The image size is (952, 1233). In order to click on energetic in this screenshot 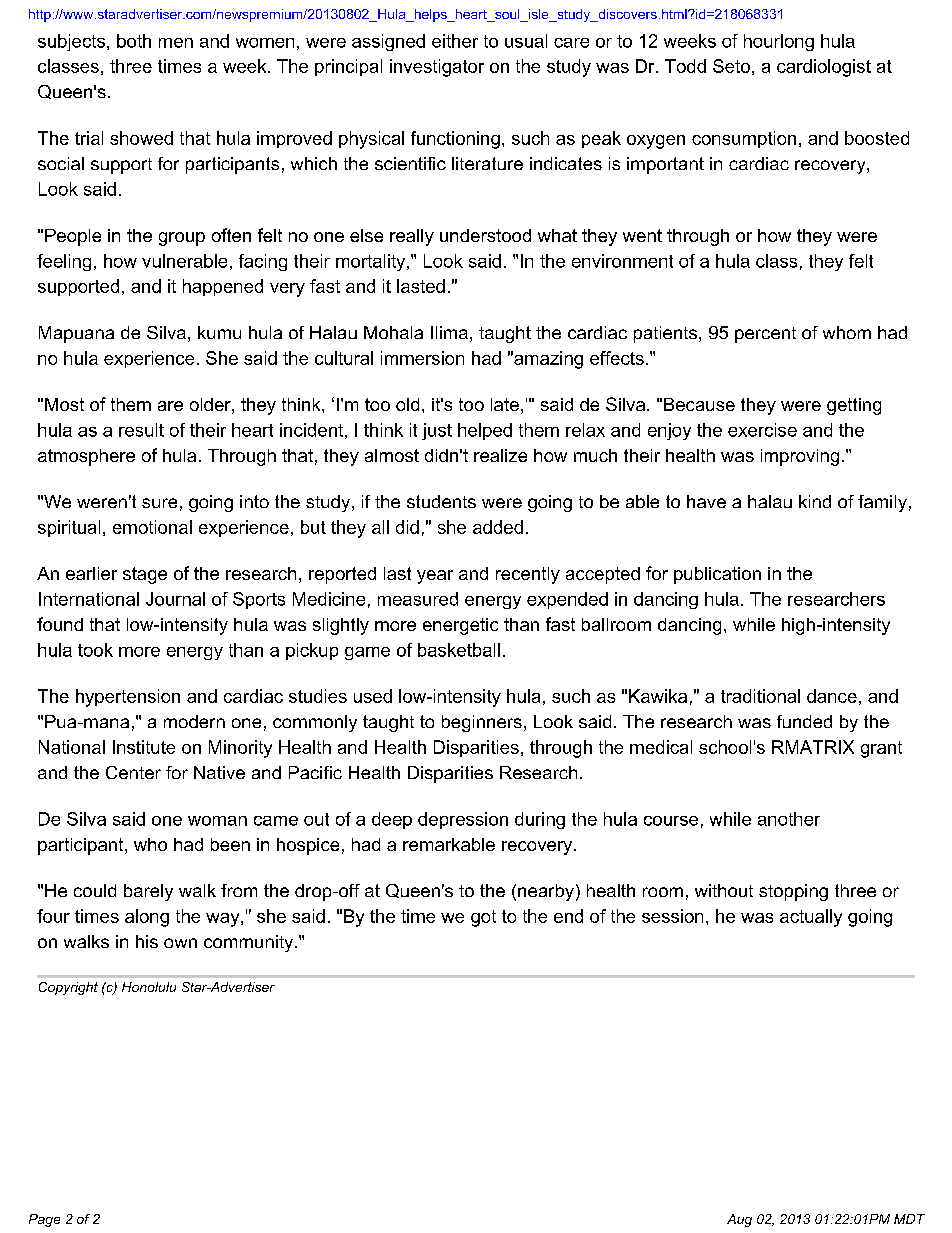, I will do `click(460, 626)`.
